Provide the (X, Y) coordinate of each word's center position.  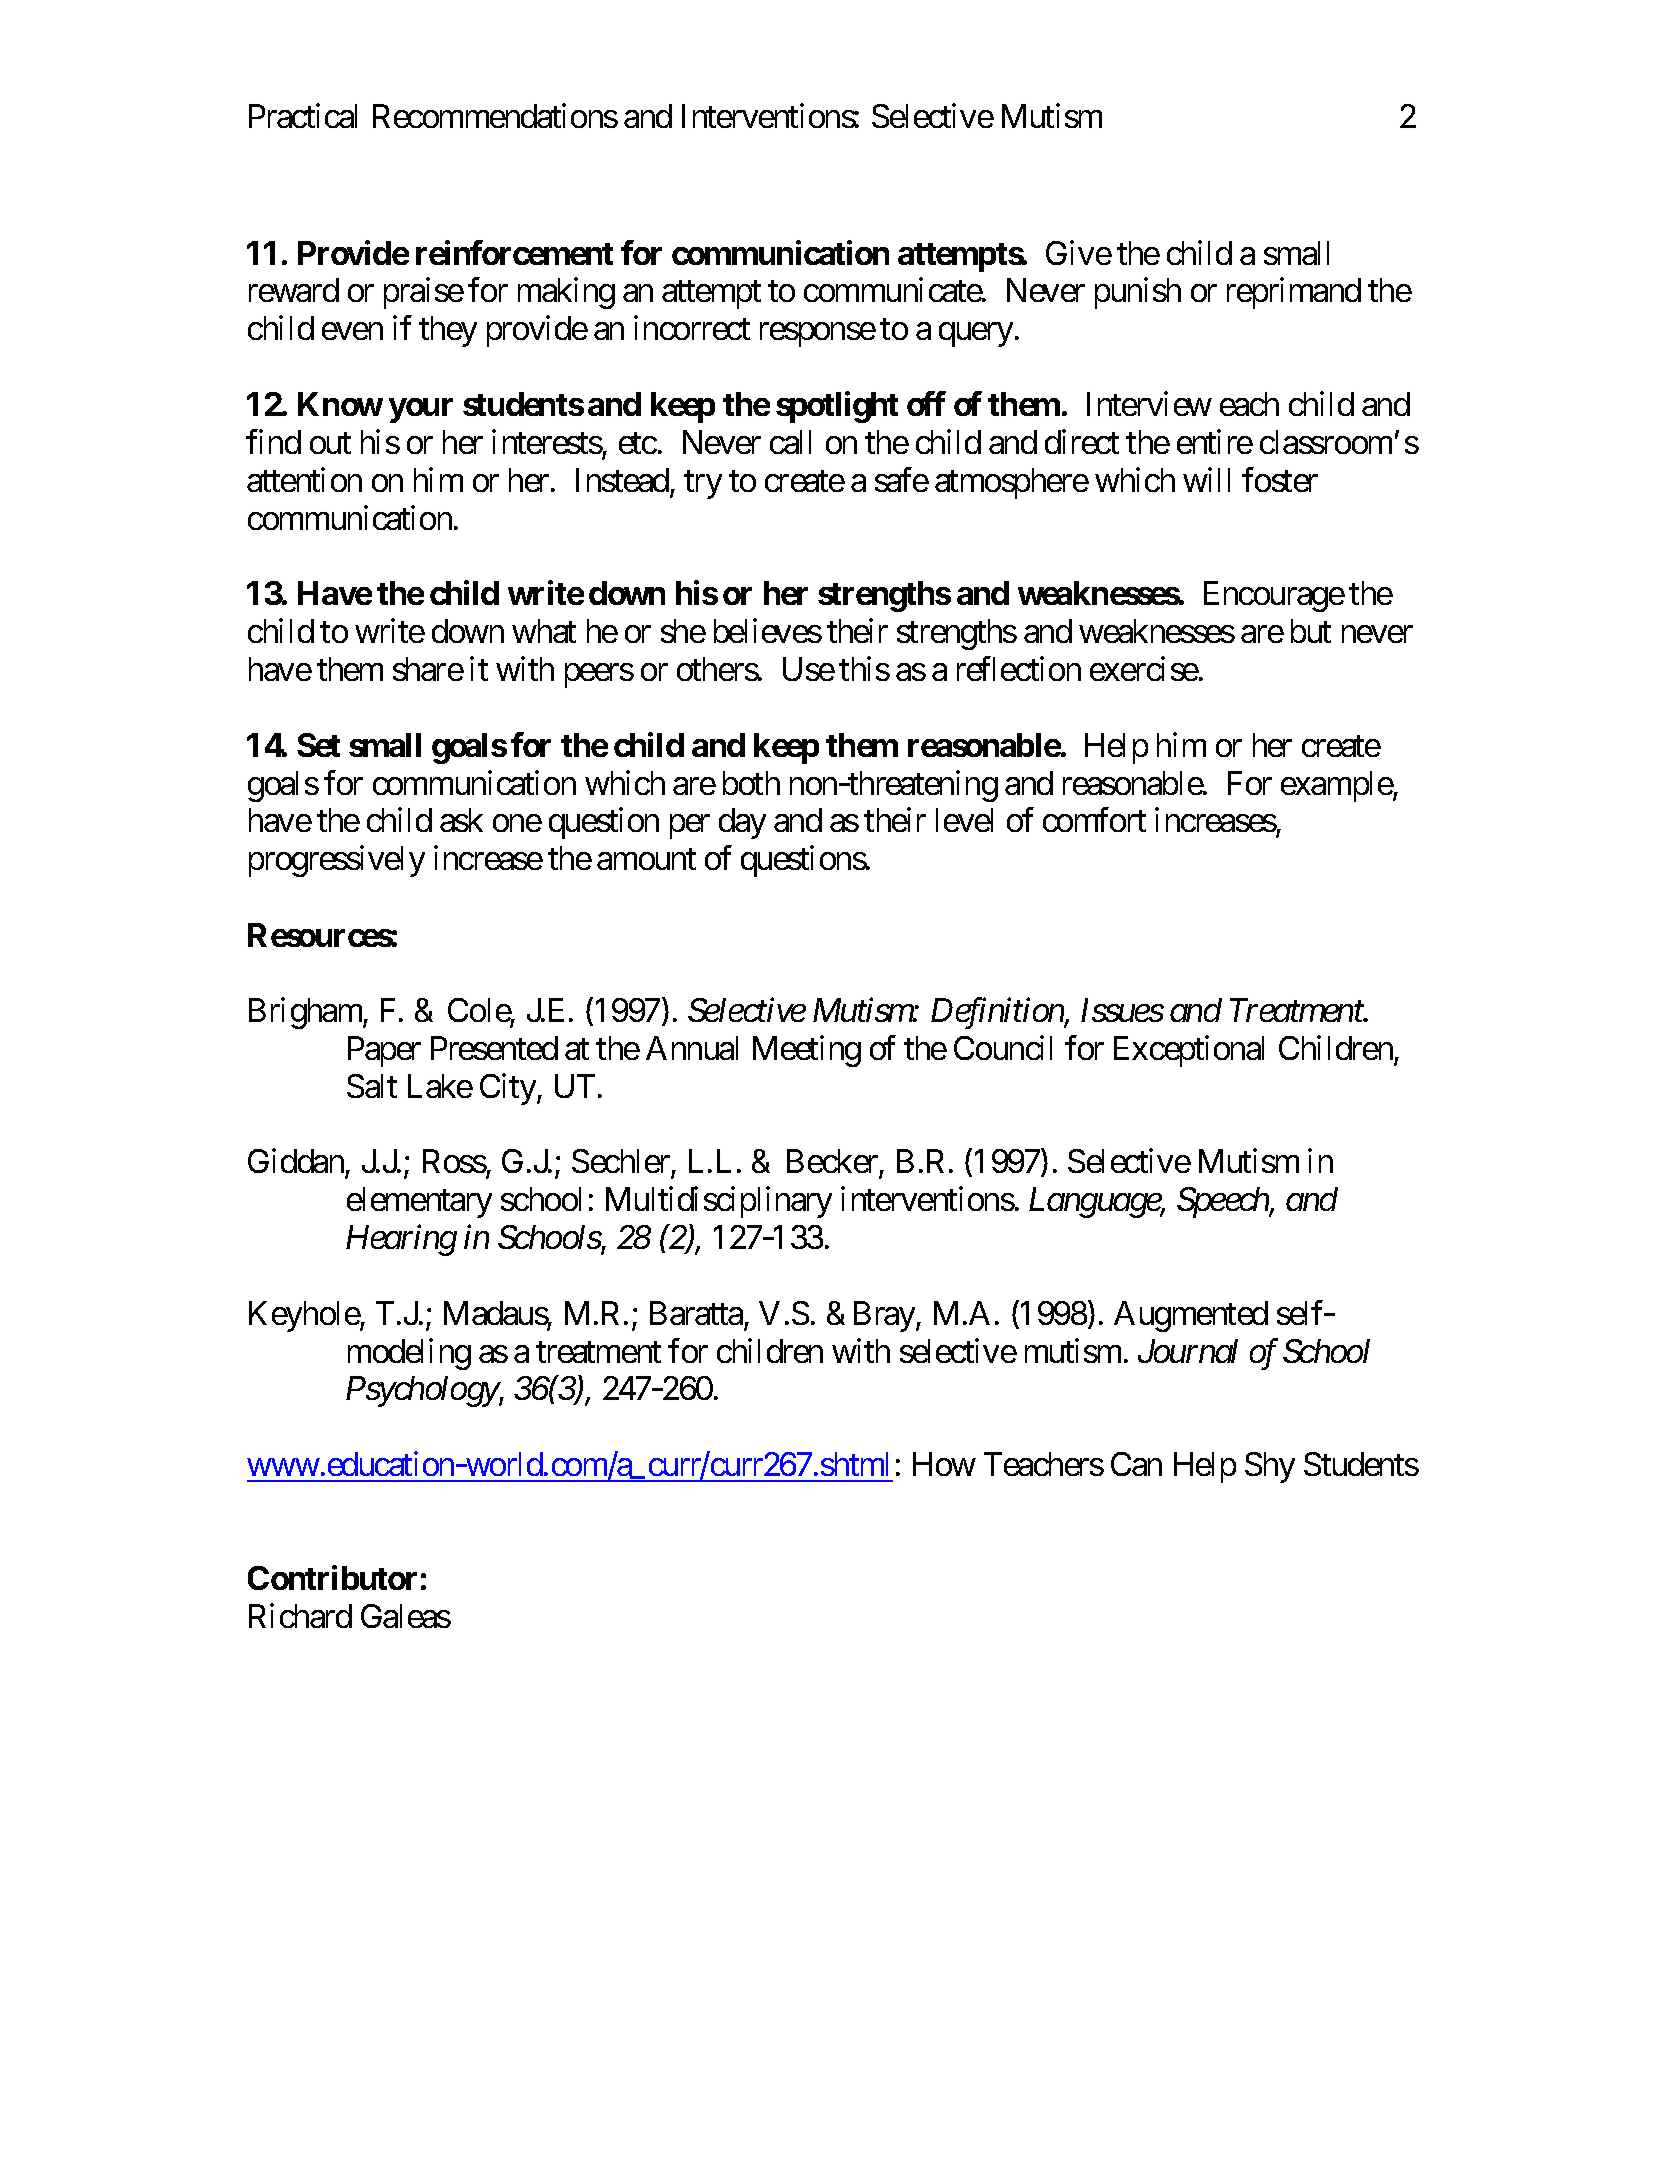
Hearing (401, 1240)
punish (1138, 293)
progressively (337, 861)
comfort (1094, 820)
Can (1136, 1464)
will (1206, 479)
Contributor (332, 1578)
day (742, 823)
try (703, 485)
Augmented (1191, 1316)
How (944, 1464)
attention (304, 479)
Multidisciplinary (719, 1202)
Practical (303, 115)
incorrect (692, 328)
